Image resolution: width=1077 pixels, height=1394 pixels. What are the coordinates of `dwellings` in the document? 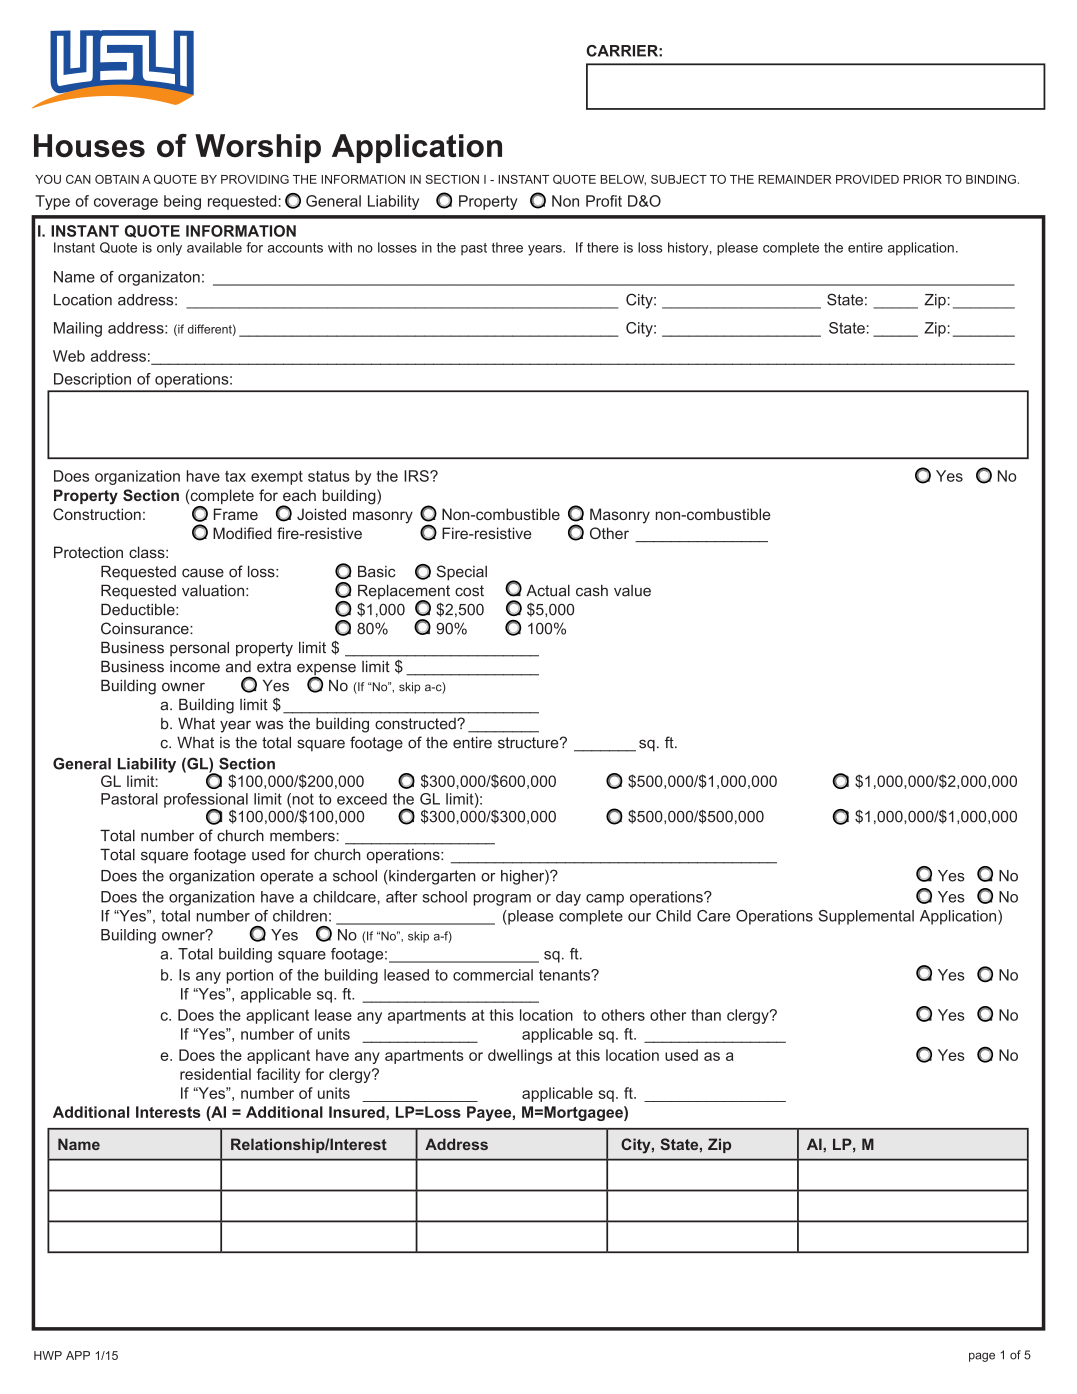 It's located at (520, 1056).
